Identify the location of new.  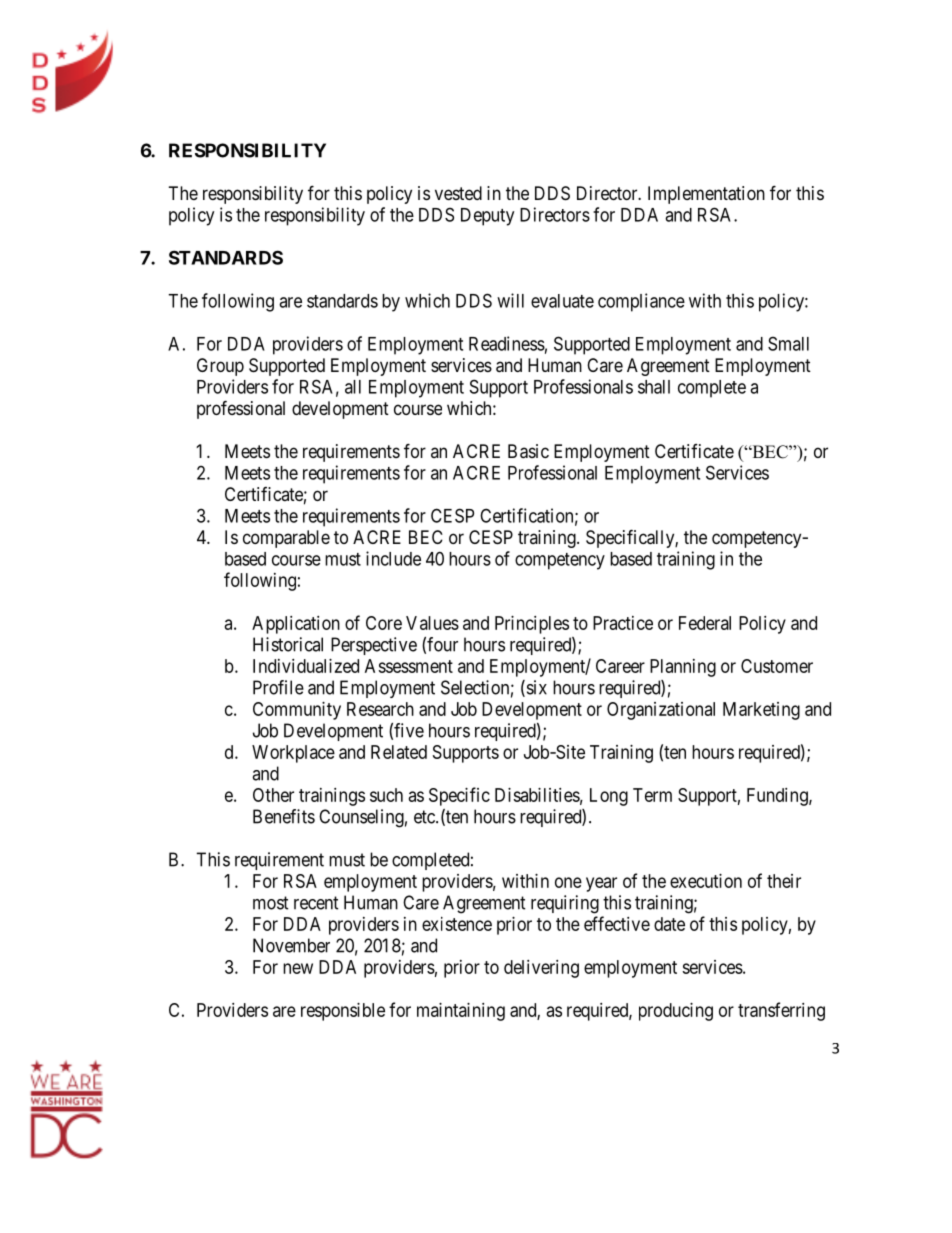
(298, 968).
